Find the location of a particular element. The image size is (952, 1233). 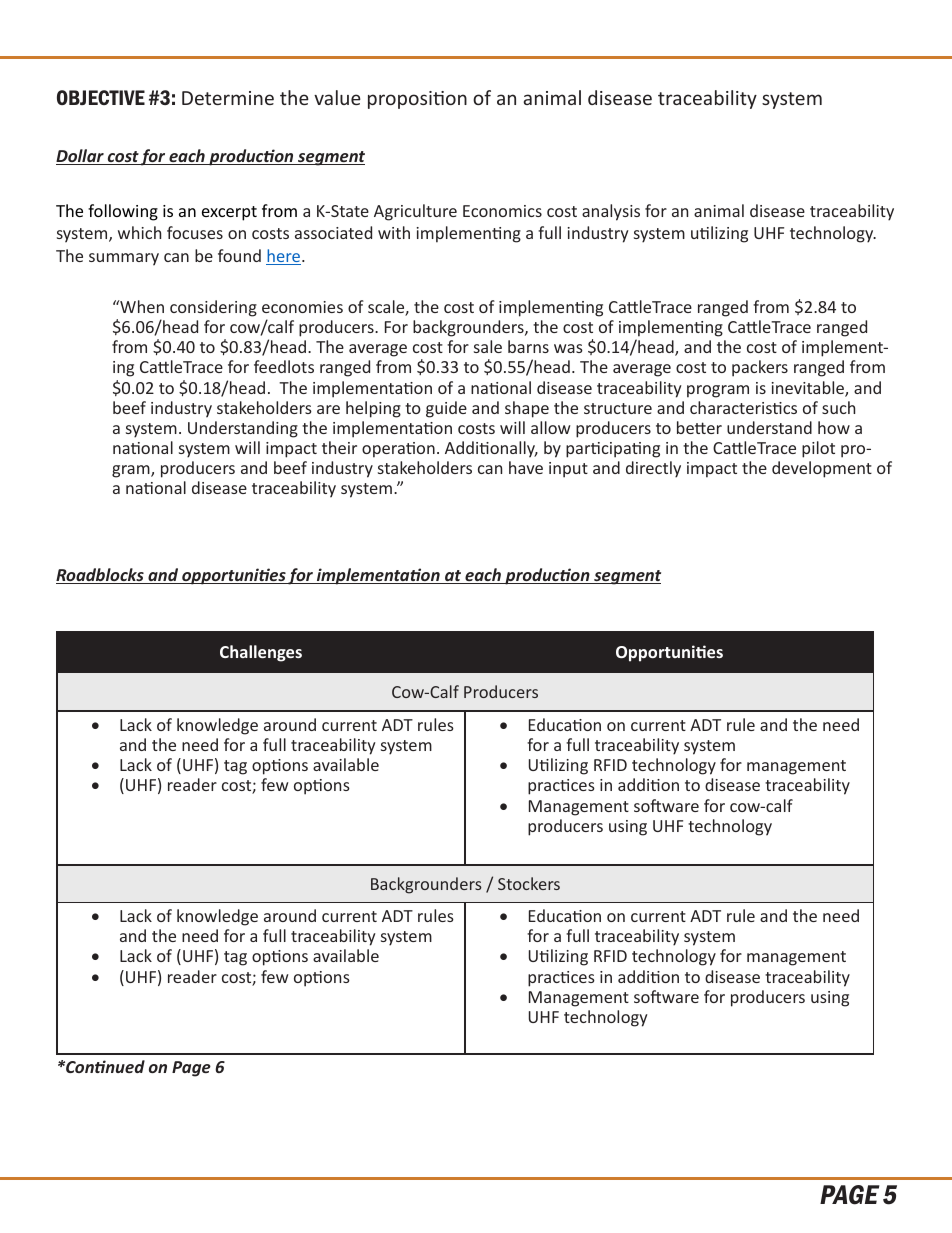

Challenges is located at coordinates (261, 653).
